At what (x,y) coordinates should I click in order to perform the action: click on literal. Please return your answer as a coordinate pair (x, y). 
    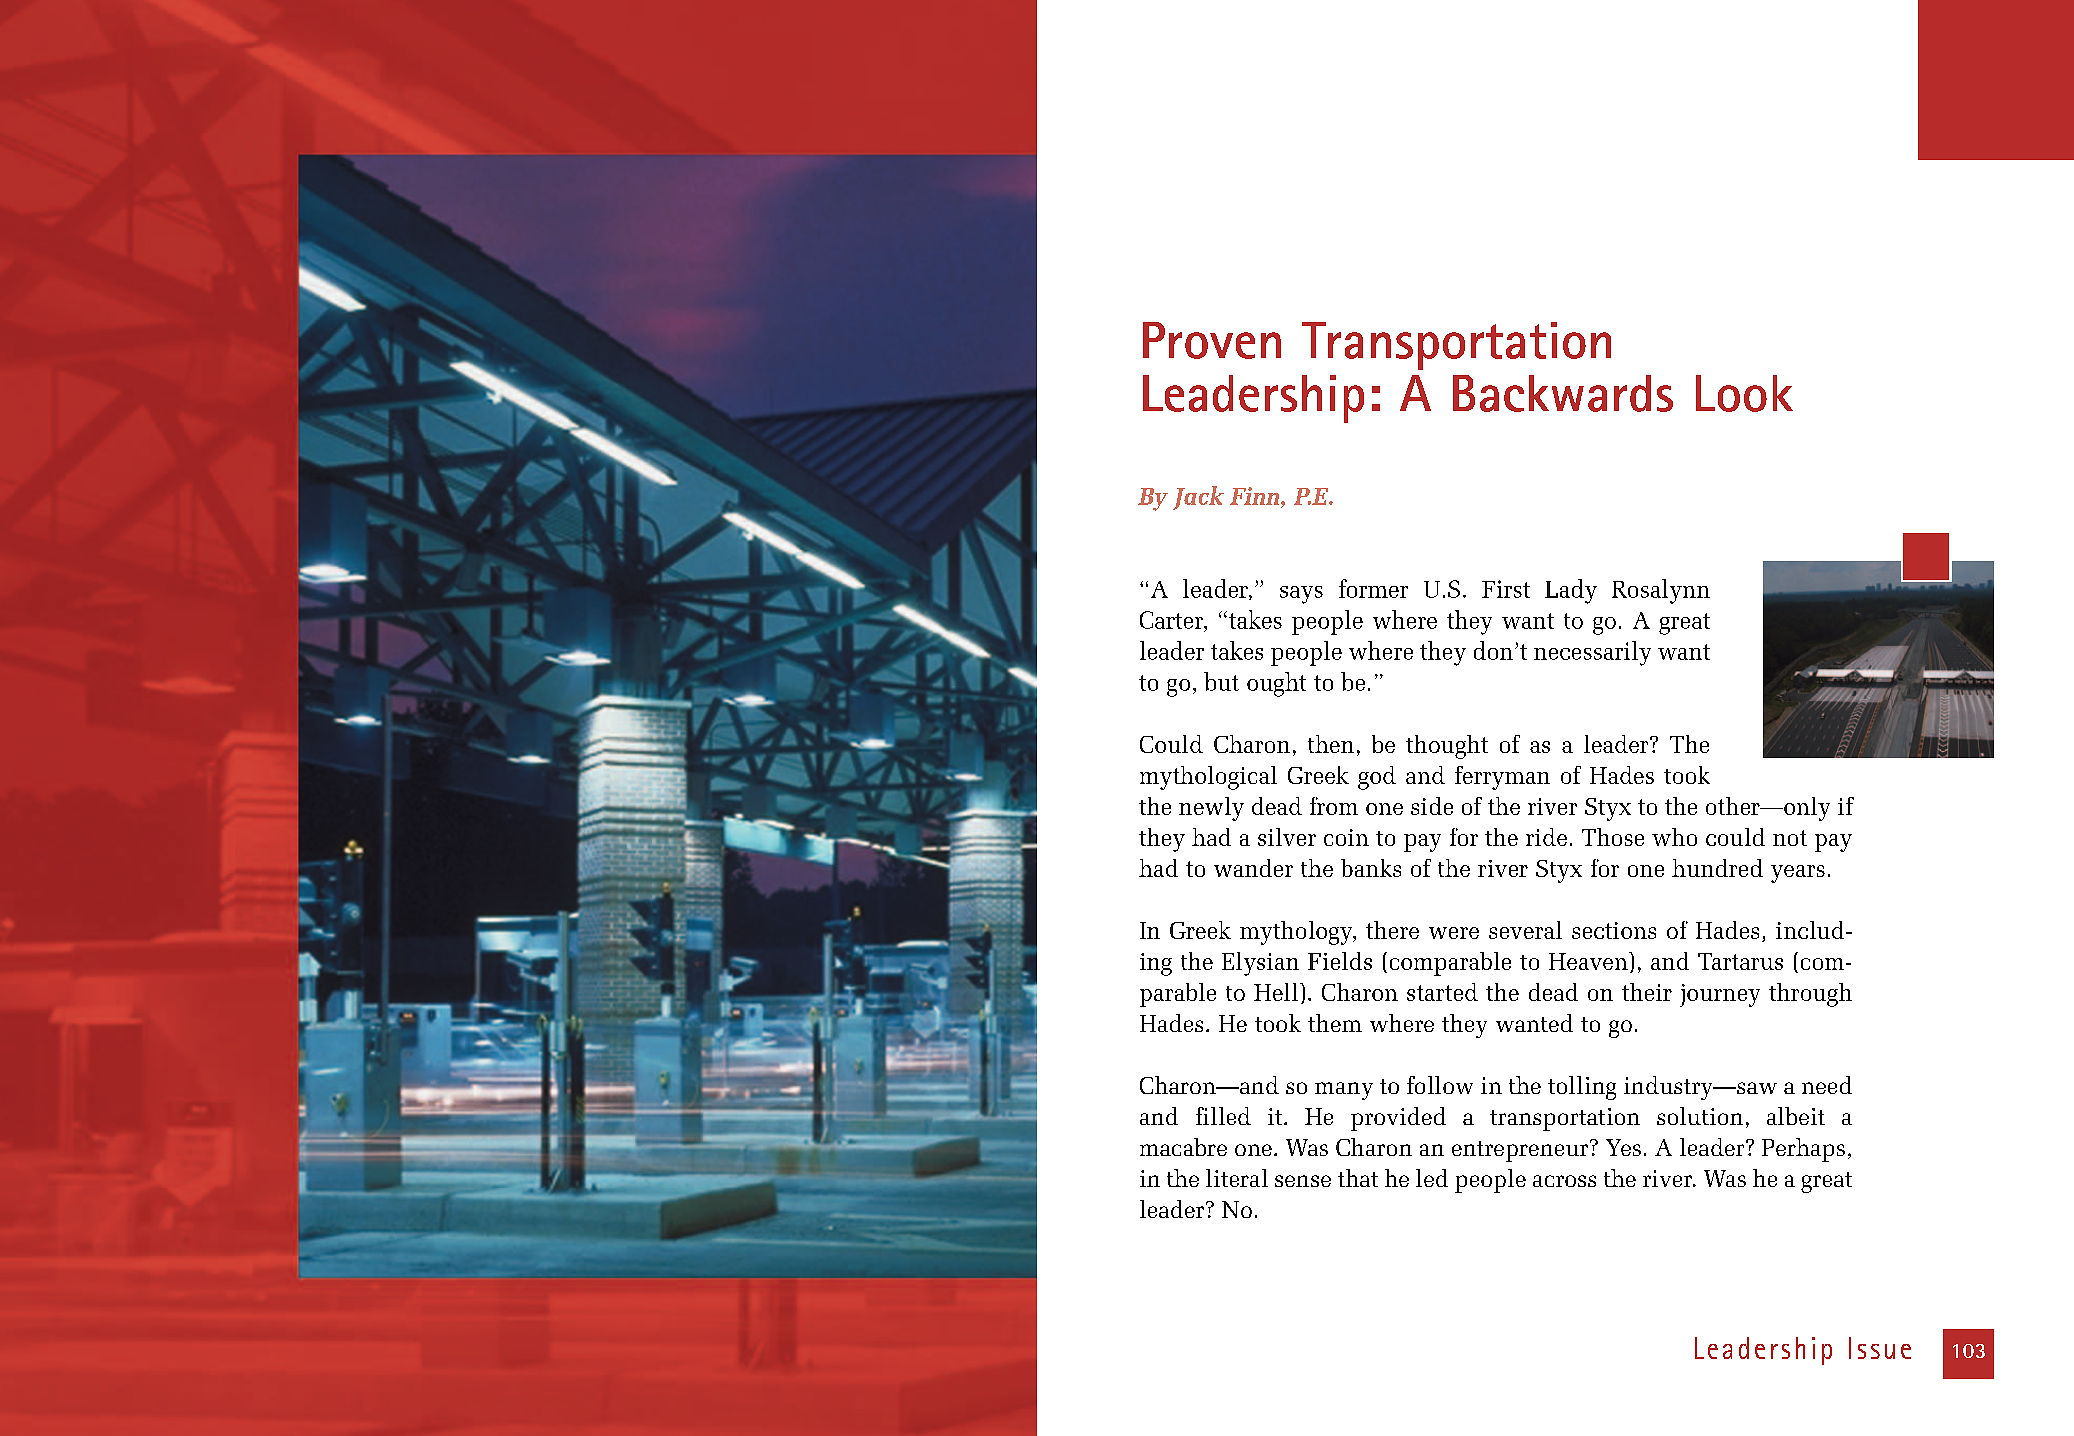
    Looking at the image, I should click on (1237, 1178).
